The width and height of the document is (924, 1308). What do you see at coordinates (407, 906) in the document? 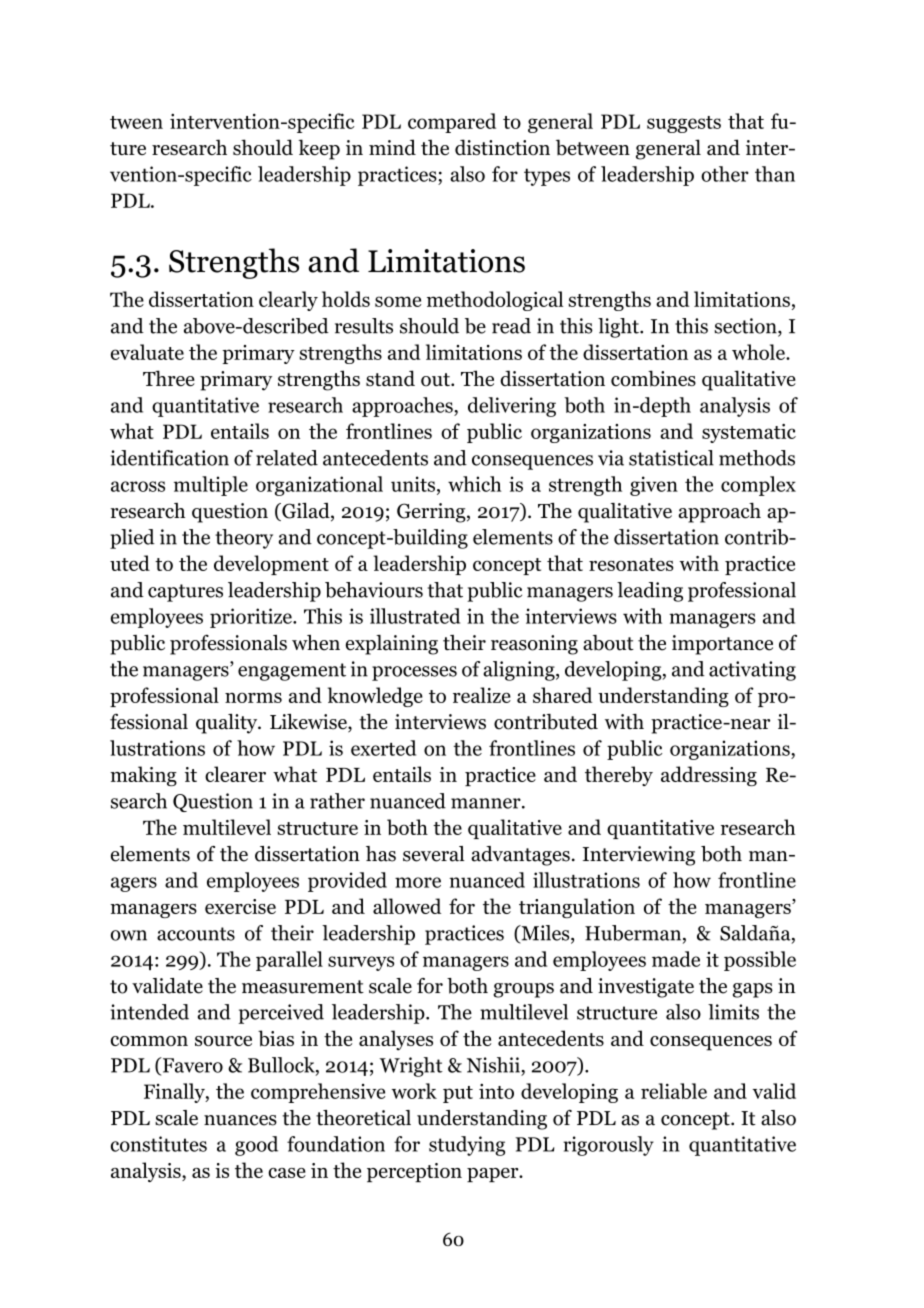
I see `allowed` at bounding box center [407, 906].
